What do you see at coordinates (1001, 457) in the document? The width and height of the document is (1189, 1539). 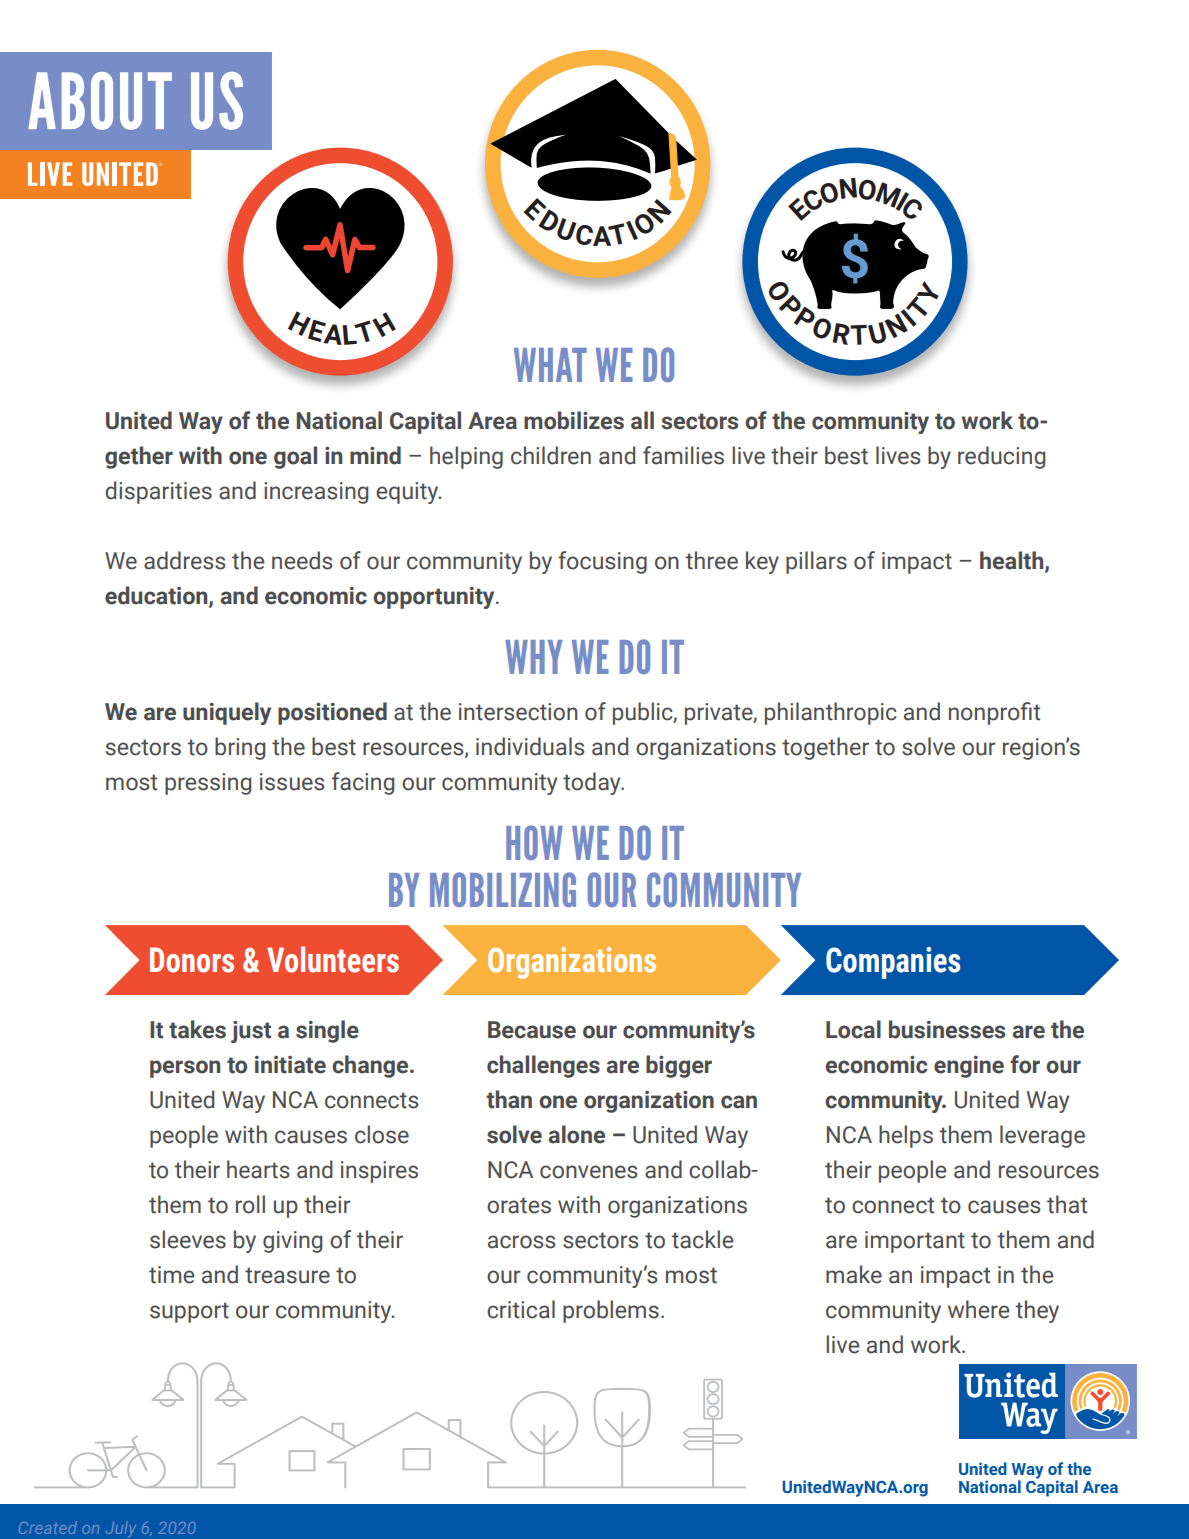 I see `reducing` at bounding box center [1001, 457].
